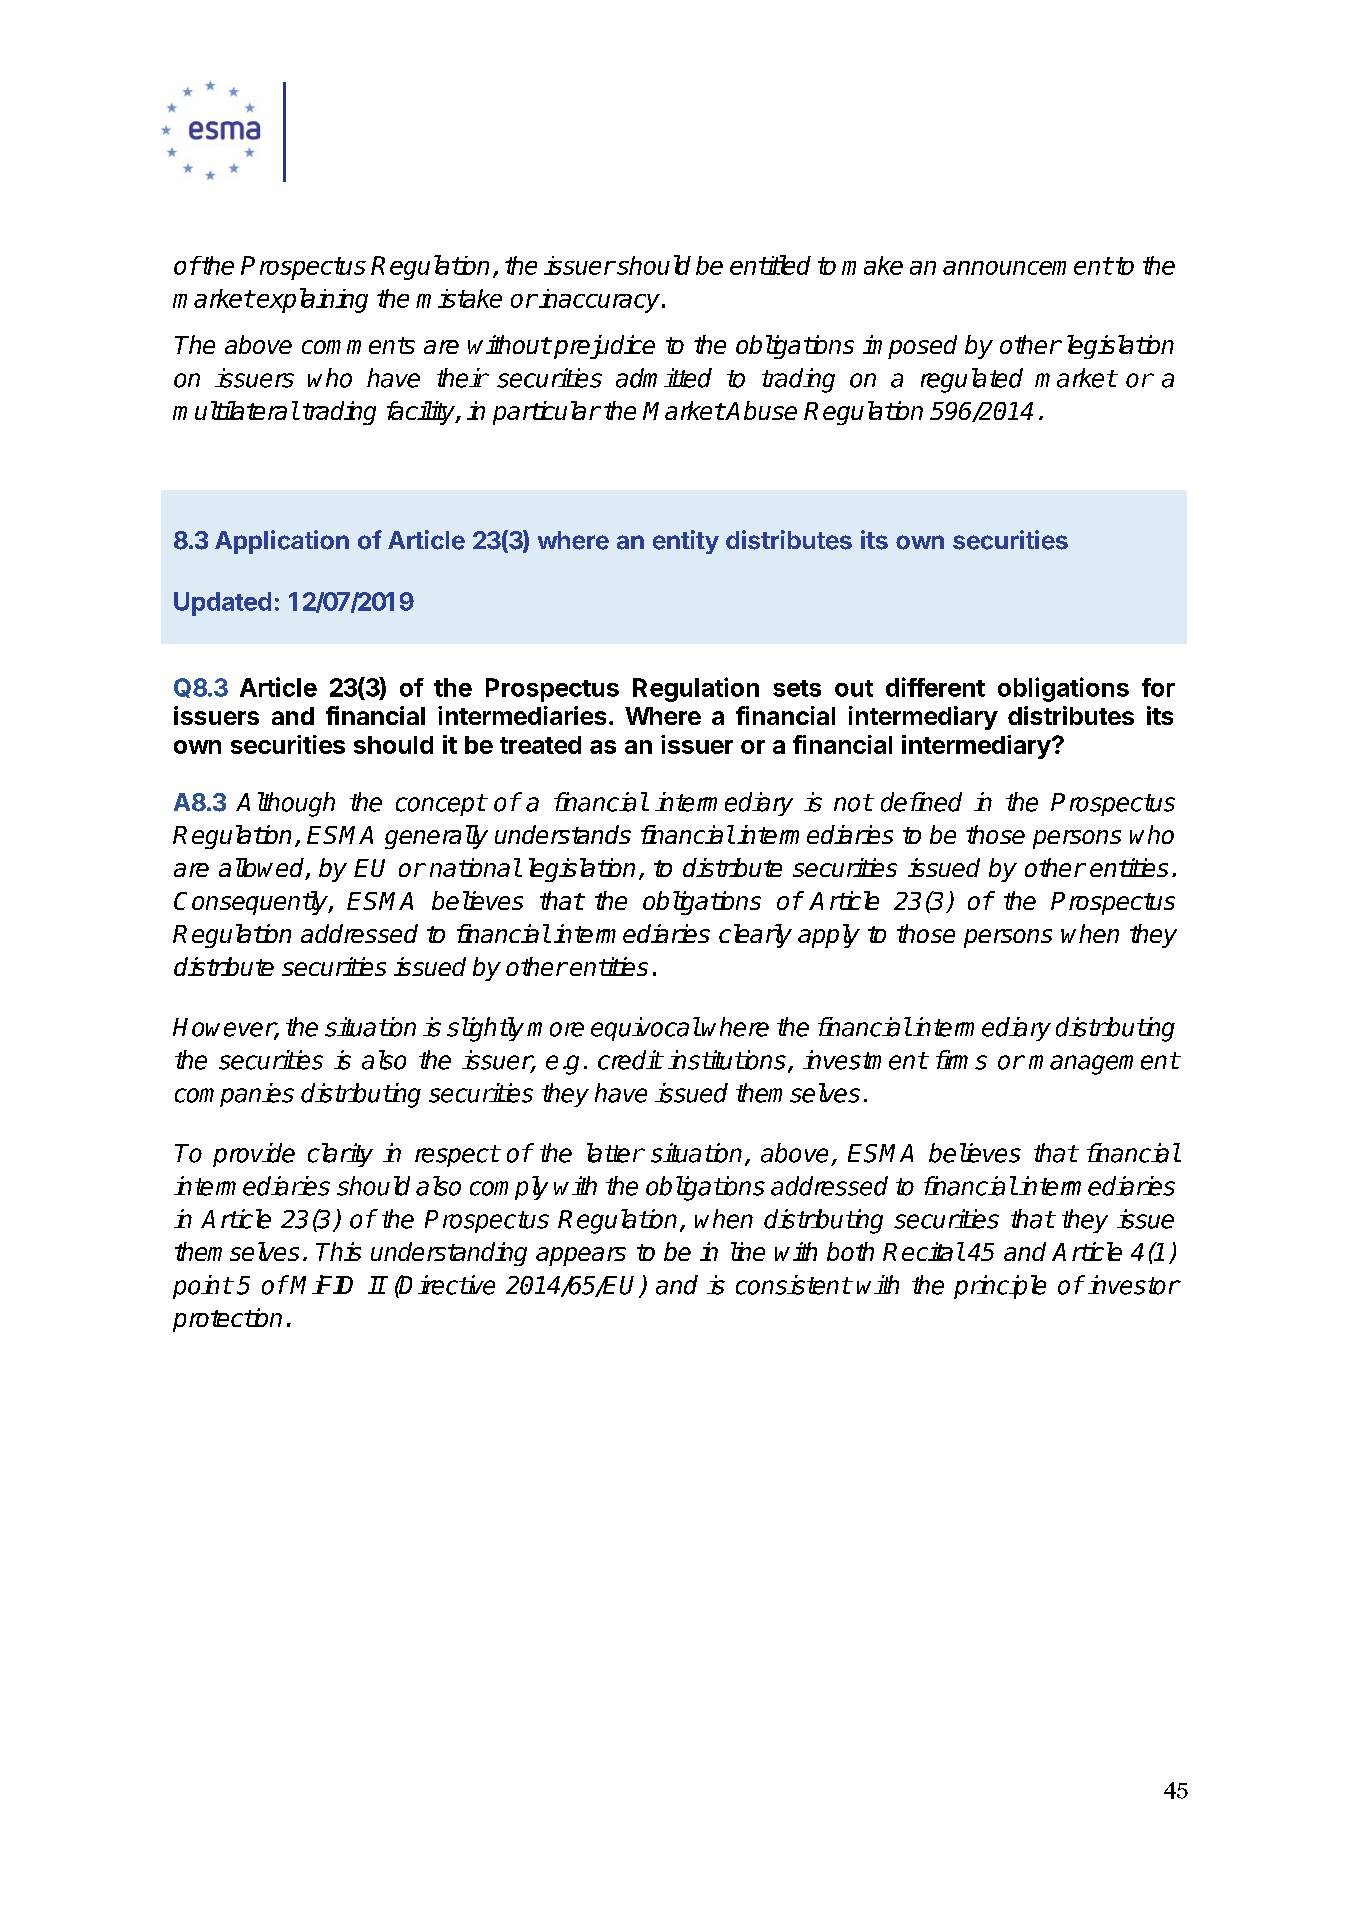 This image has height=1908, width=1349. Describe the element at coordinates (686, 542) in the image. I see `entity` at that location.
